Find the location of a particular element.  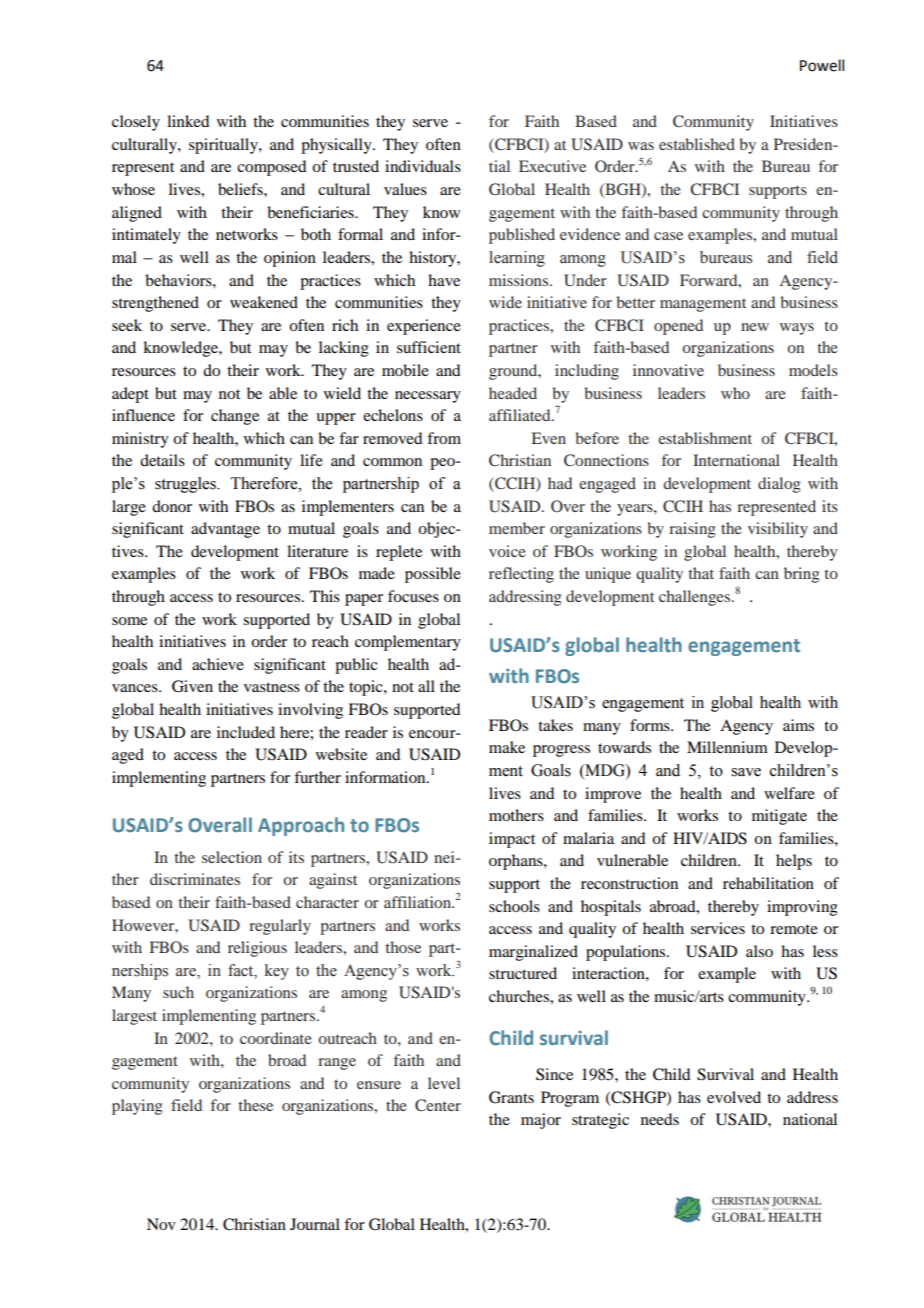

structured is located at coordinates (523, 973).
